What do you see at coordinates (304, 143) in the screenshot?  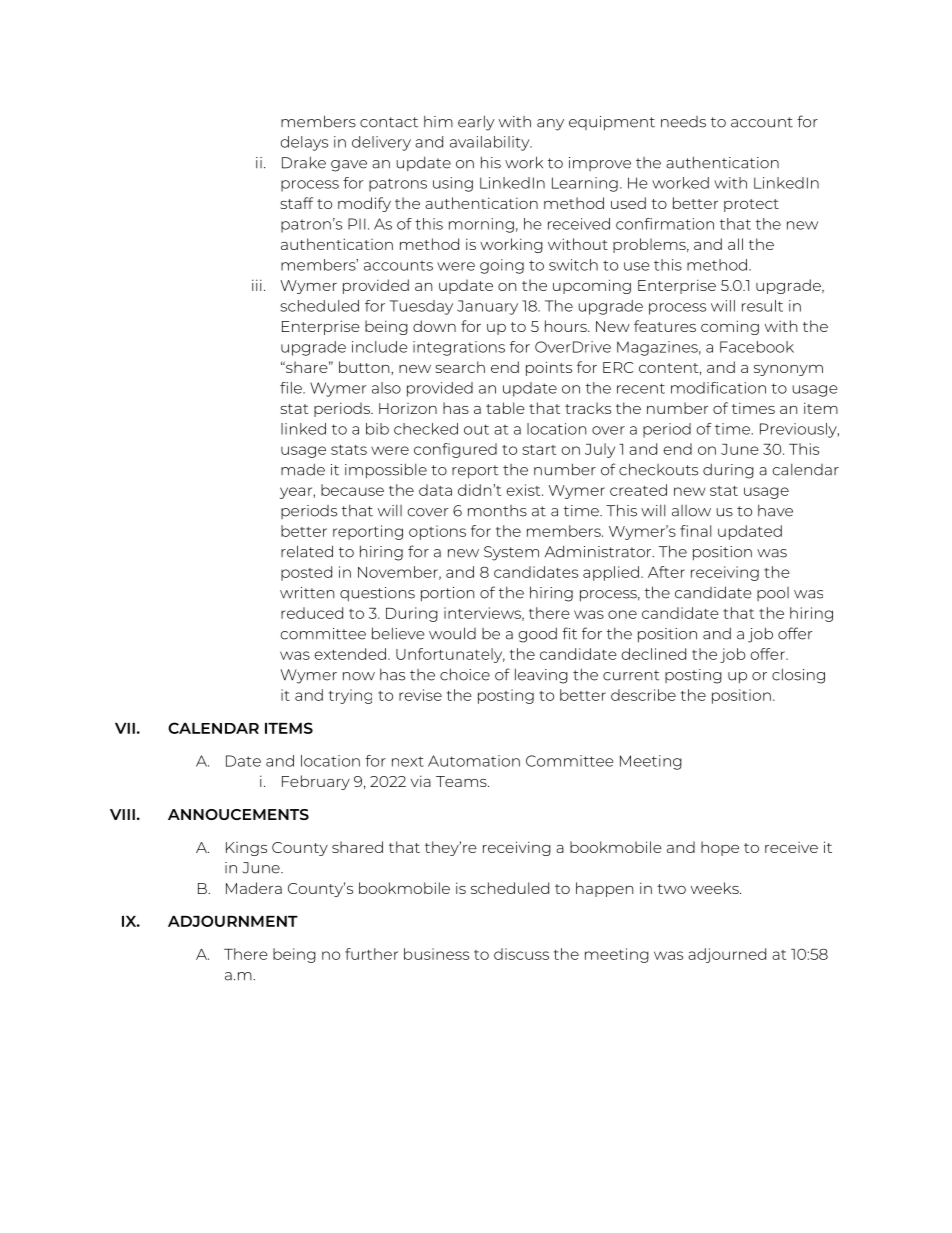 I see `delays` at bounding box center [304, 143].
